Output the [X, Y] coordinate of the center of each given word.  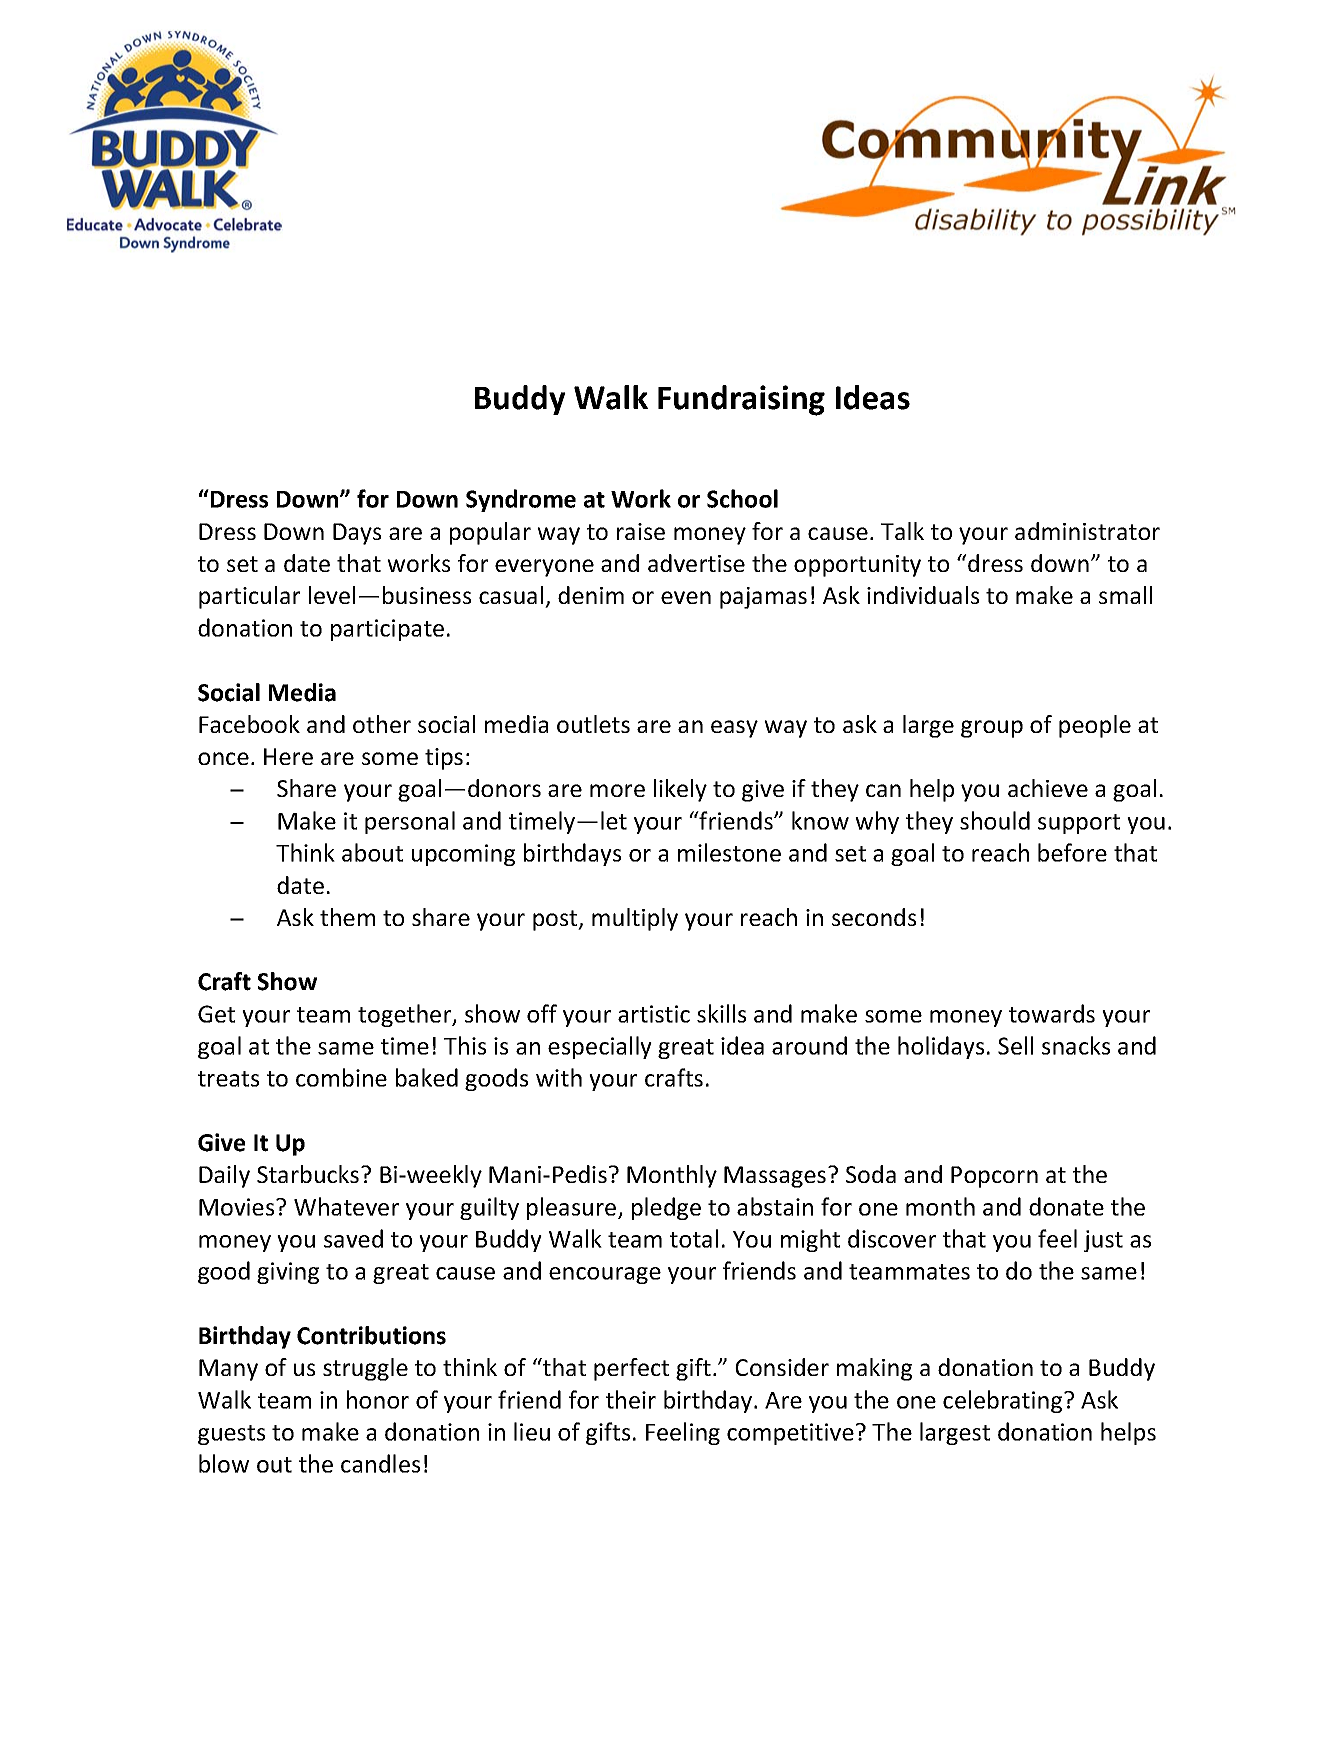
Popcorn [994, 1177]
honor [378, 1399]
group [992, 729]
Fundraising [741, 400]
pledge [666, 1208]
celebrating [1004, 1401]
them [347, 917]
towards [1052, 1013]
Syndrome [521, 500]
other [382, 724]
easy [734, 729]
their [631, 1399]
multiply [635, 919]
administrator [1087, 531]
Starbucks [309, 1174]
